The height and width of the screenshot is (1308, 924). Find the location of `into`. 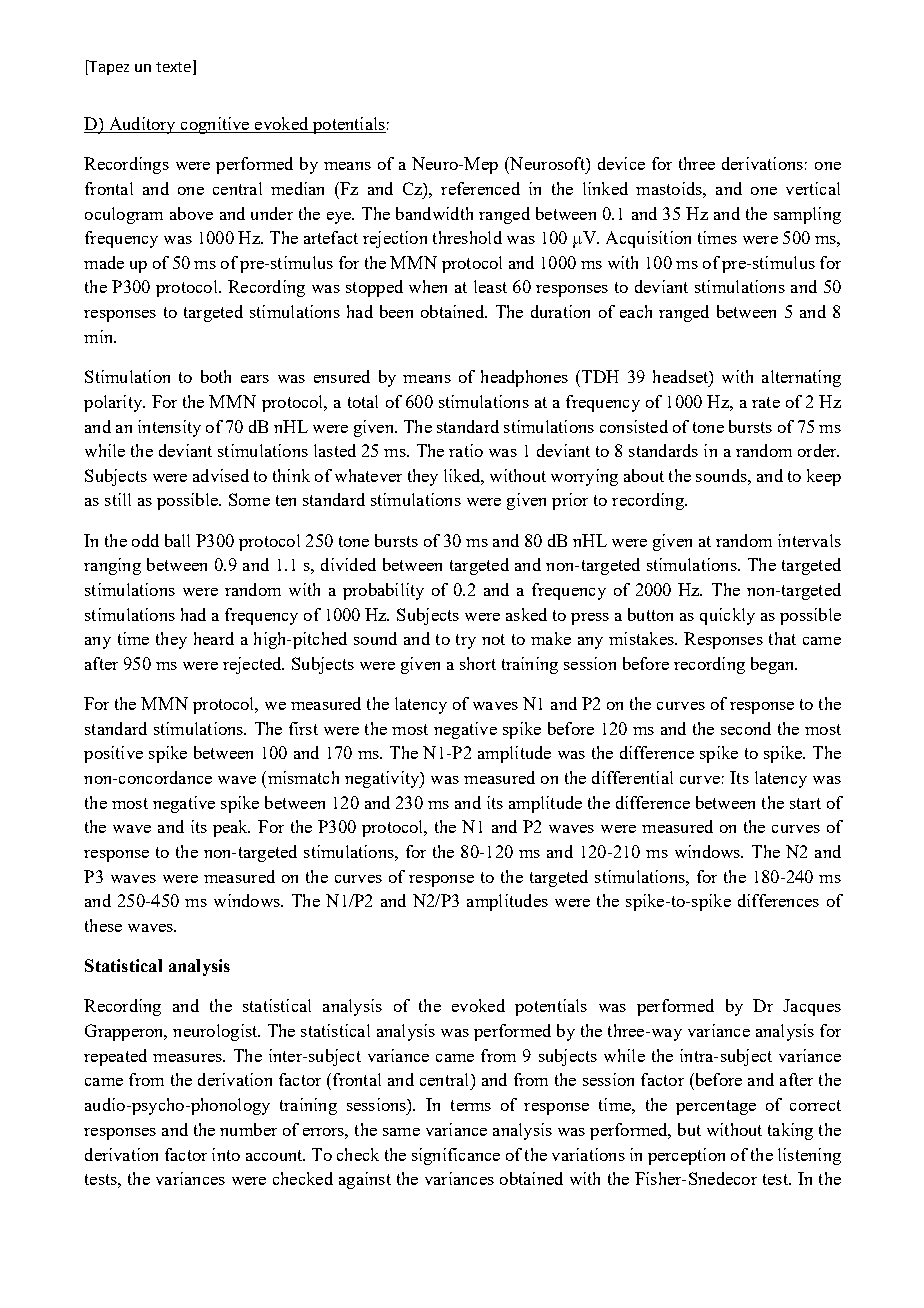

into is located at coordinates (226, 1154).
